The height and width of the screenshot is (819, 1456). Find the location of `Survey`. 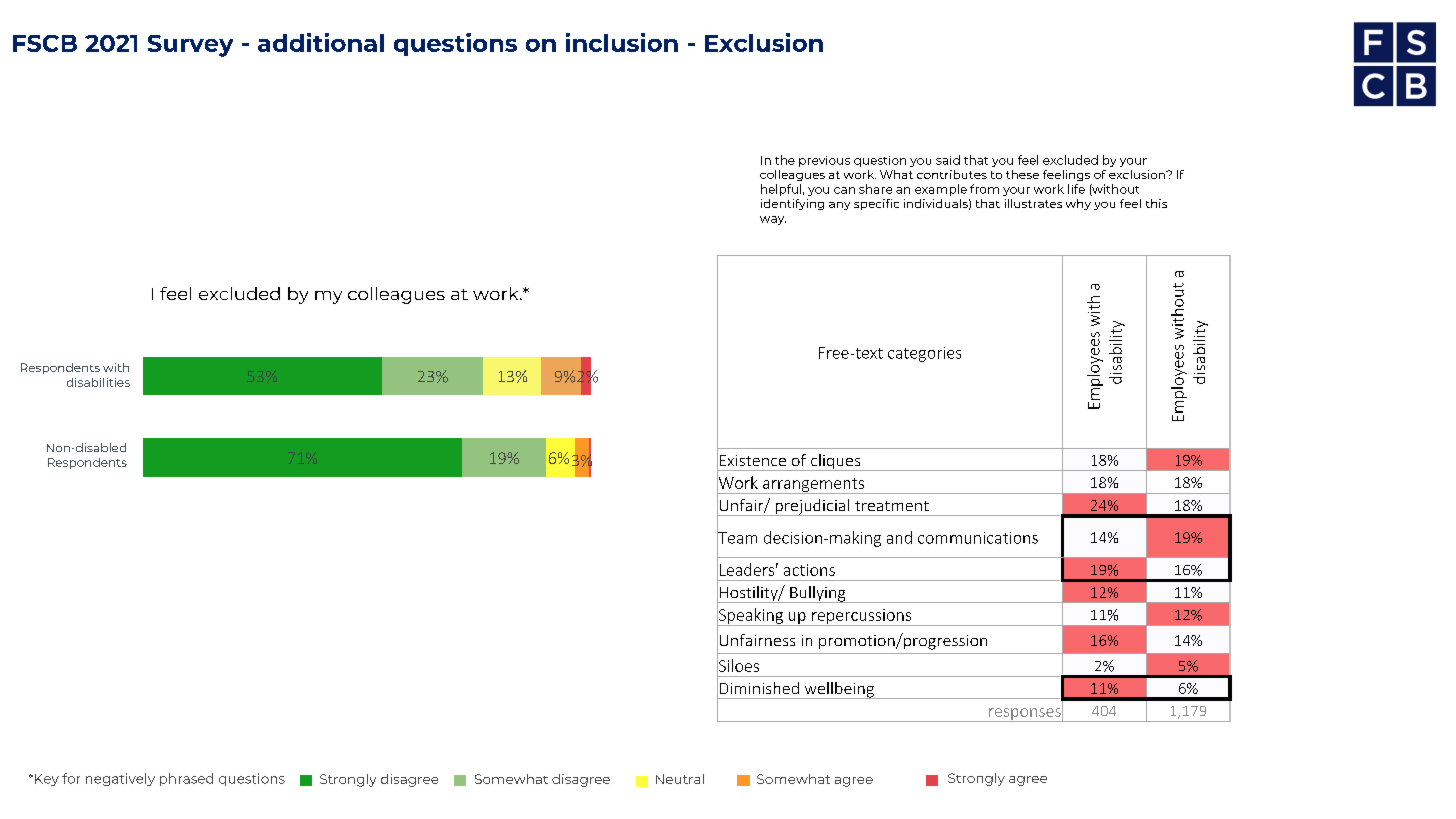

Survey is located at coordinates (190, 46).
